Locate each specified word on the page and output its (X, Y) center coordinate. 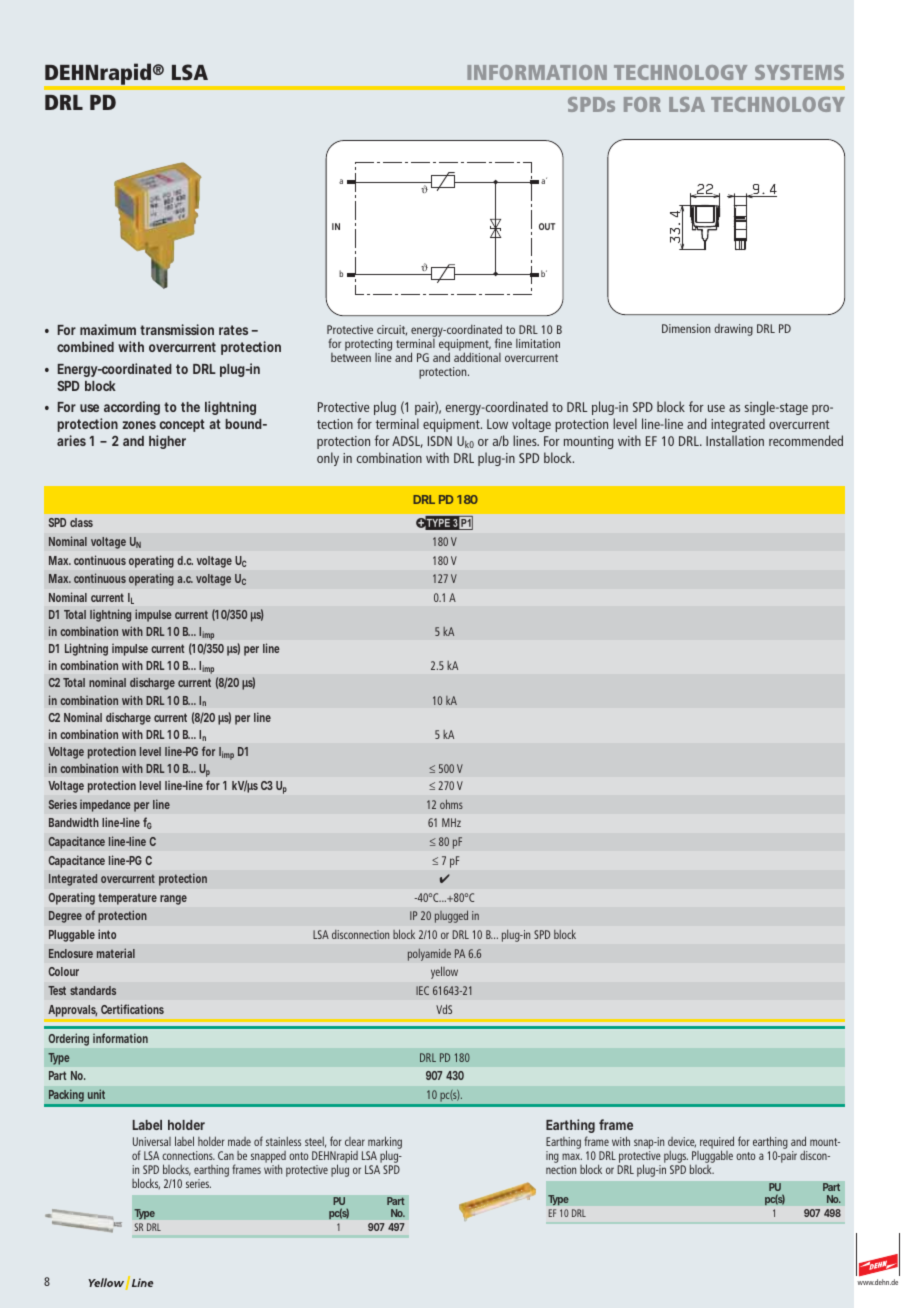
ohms (451, 804)
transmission (177, 329)
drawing (733, 330)
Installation (735, 440)
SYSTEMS (799, 72)
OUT (547, 226)
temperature (127, 899)
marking (384, 1144)
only (328, 459)
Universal (152, 1141)
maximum (108, 329)
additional (477, 357)
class (81, 522)
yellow (444, 972)
